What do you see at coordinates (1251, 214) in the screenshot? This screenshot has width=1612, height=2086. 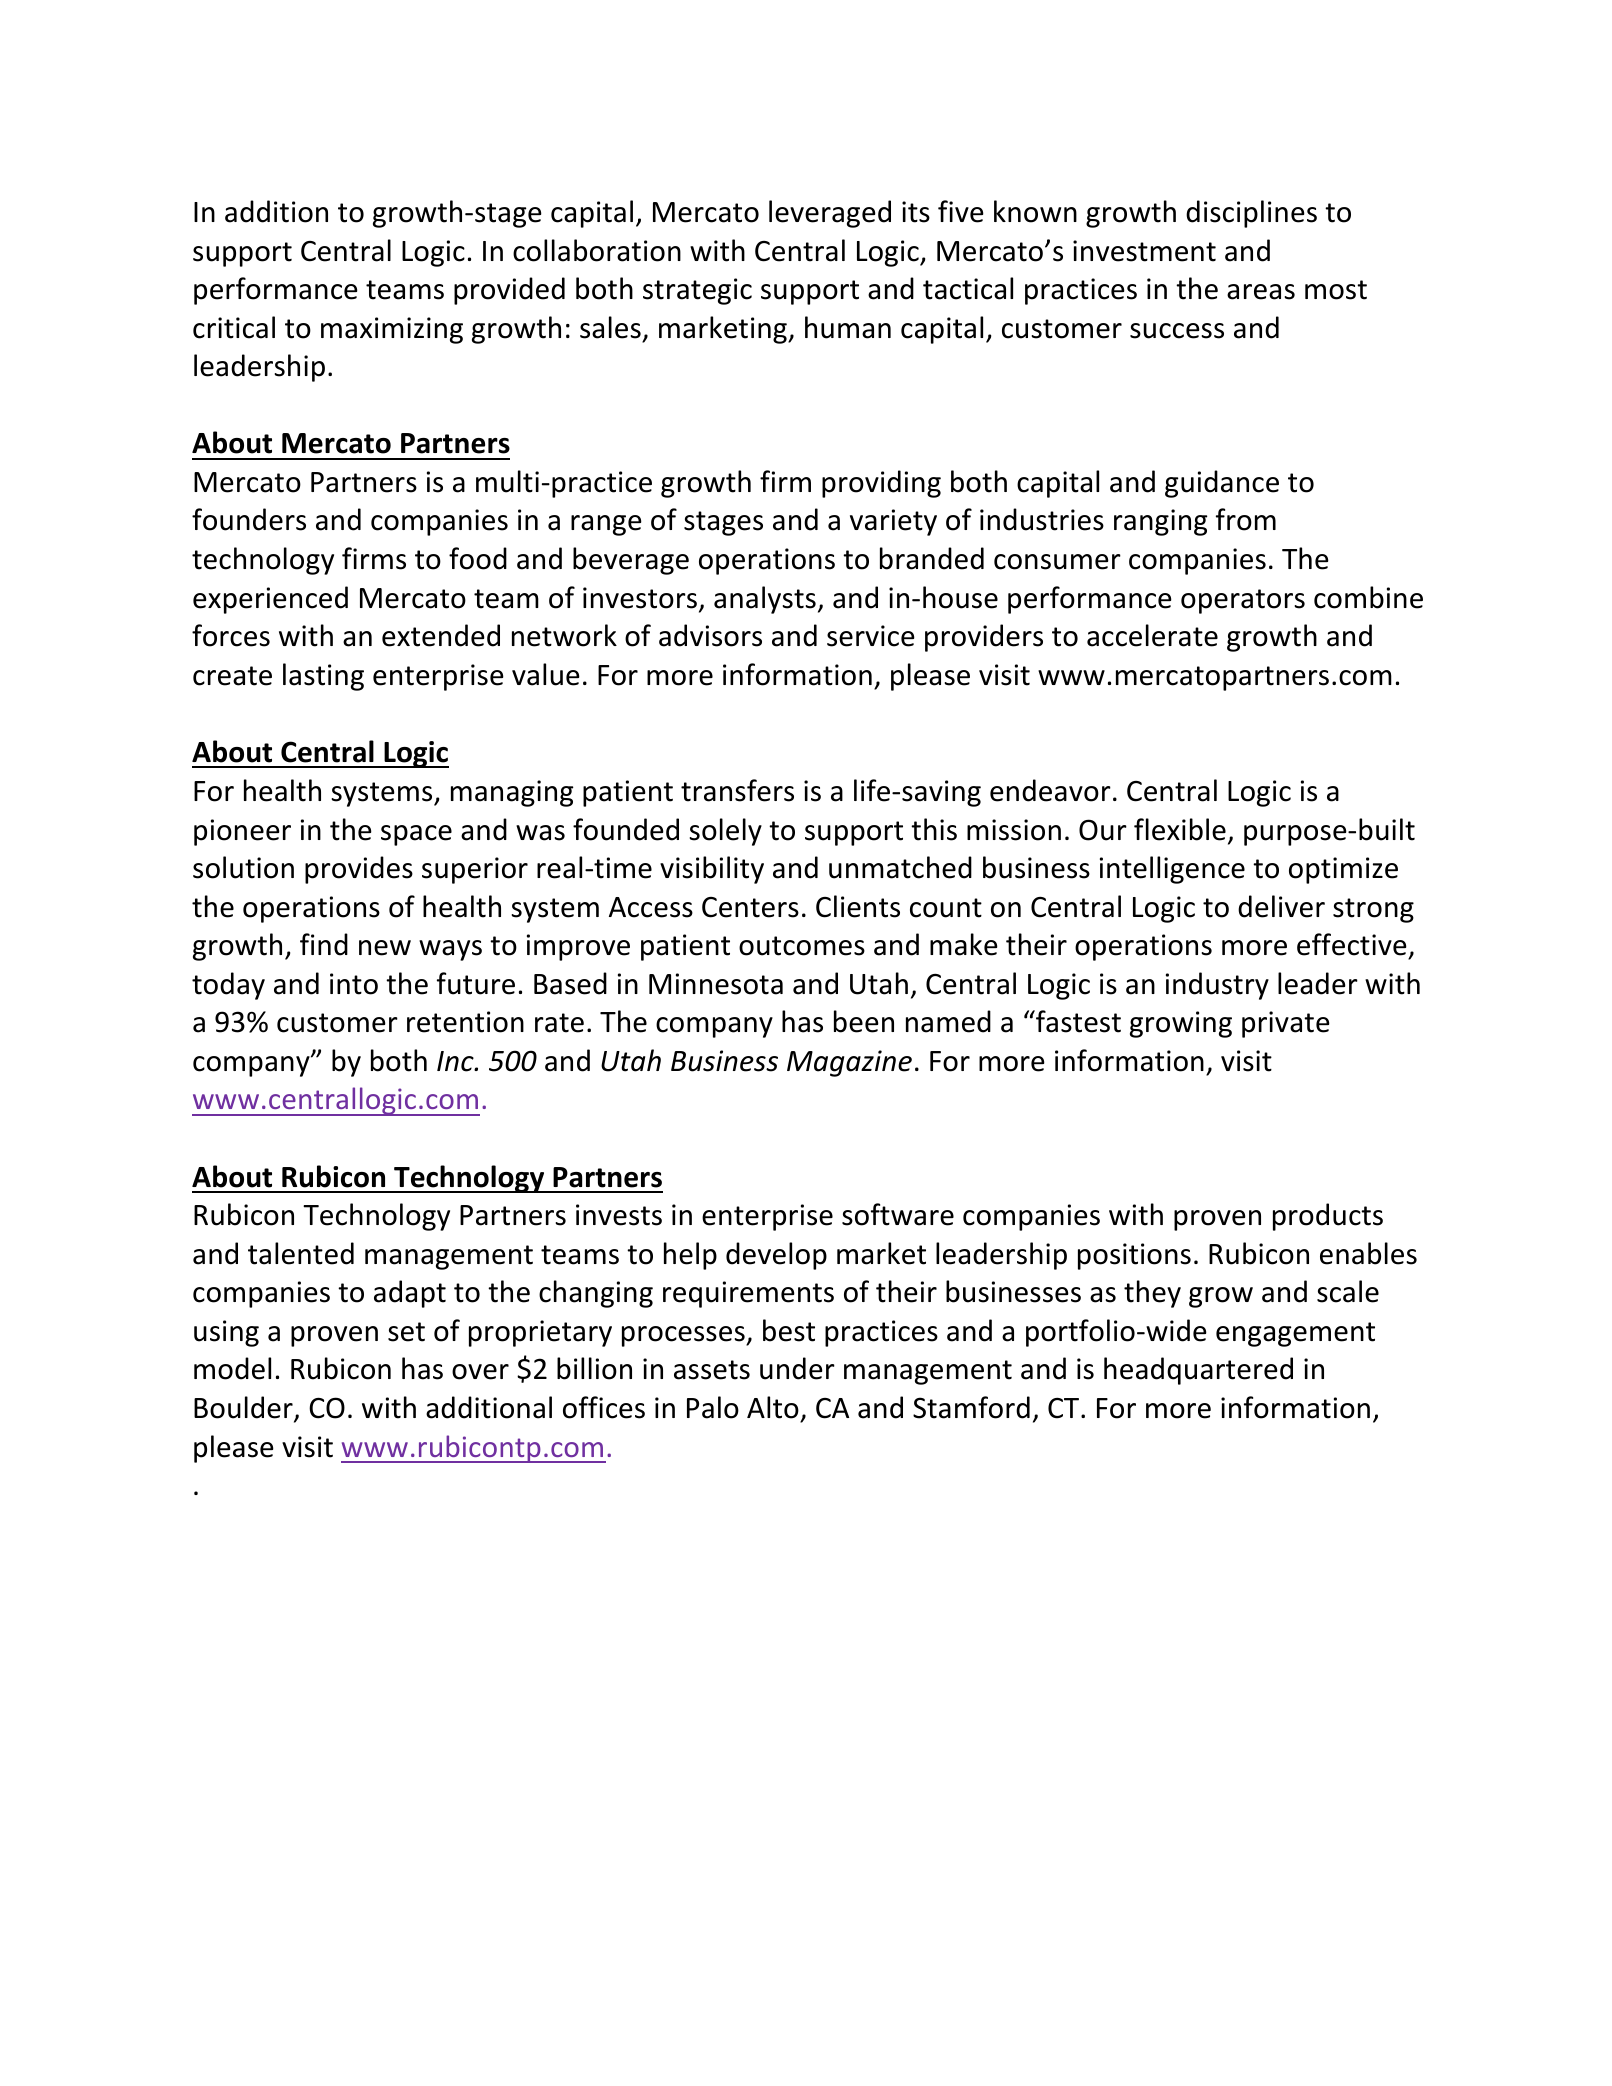 I see `disciplines` at bounding box center [1251, 214].
